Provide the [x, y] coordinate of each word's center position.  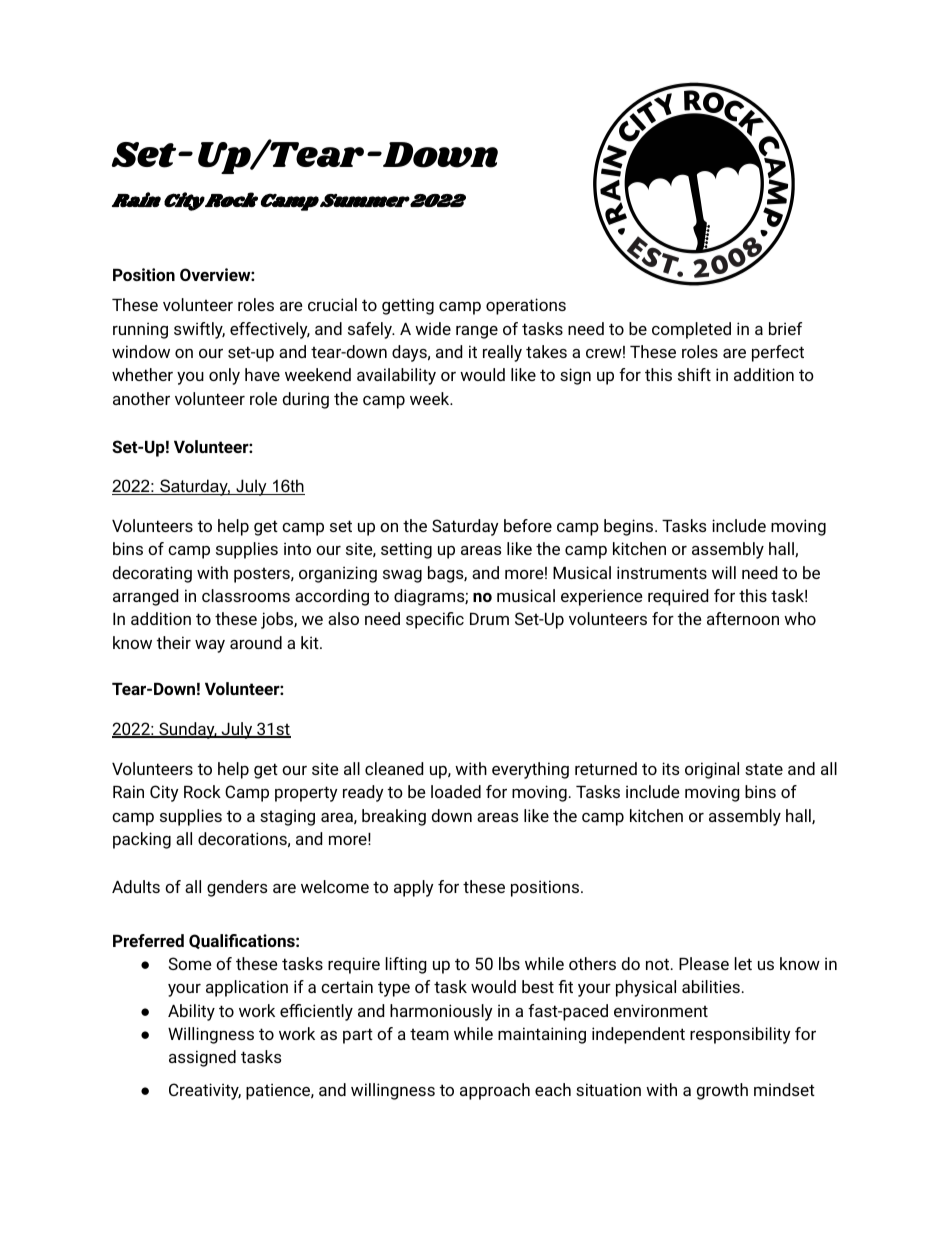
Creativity [205, 1091]
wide [433, 328]
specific [435, 620]
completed [691, 330]
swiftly [199, 330]
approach [495, 1091]
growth [722, 1091]
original [712, 770]
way [210, 646]
